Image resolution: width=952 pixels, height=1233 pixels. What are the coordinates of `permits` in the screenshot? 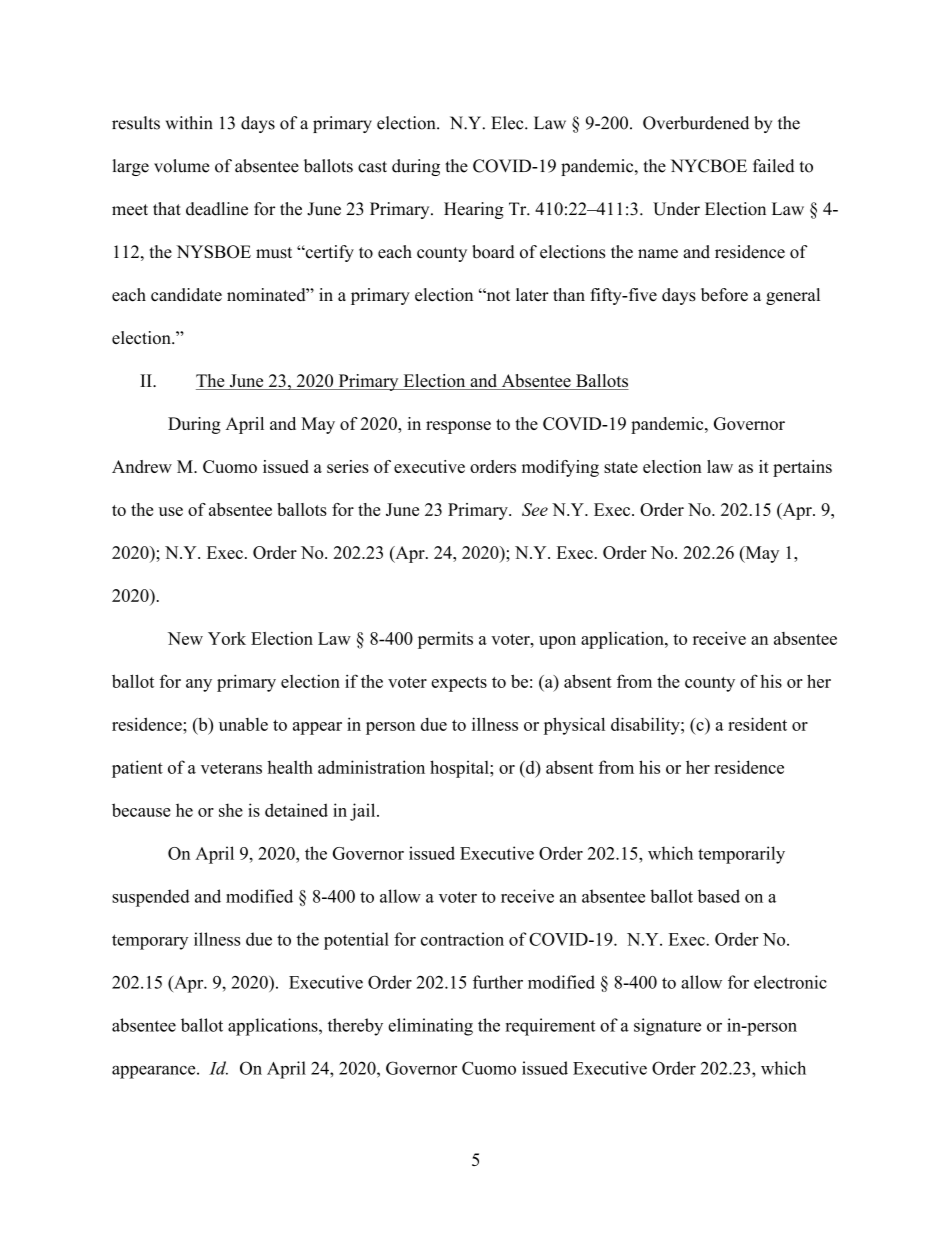 It's located at (445, 640).
